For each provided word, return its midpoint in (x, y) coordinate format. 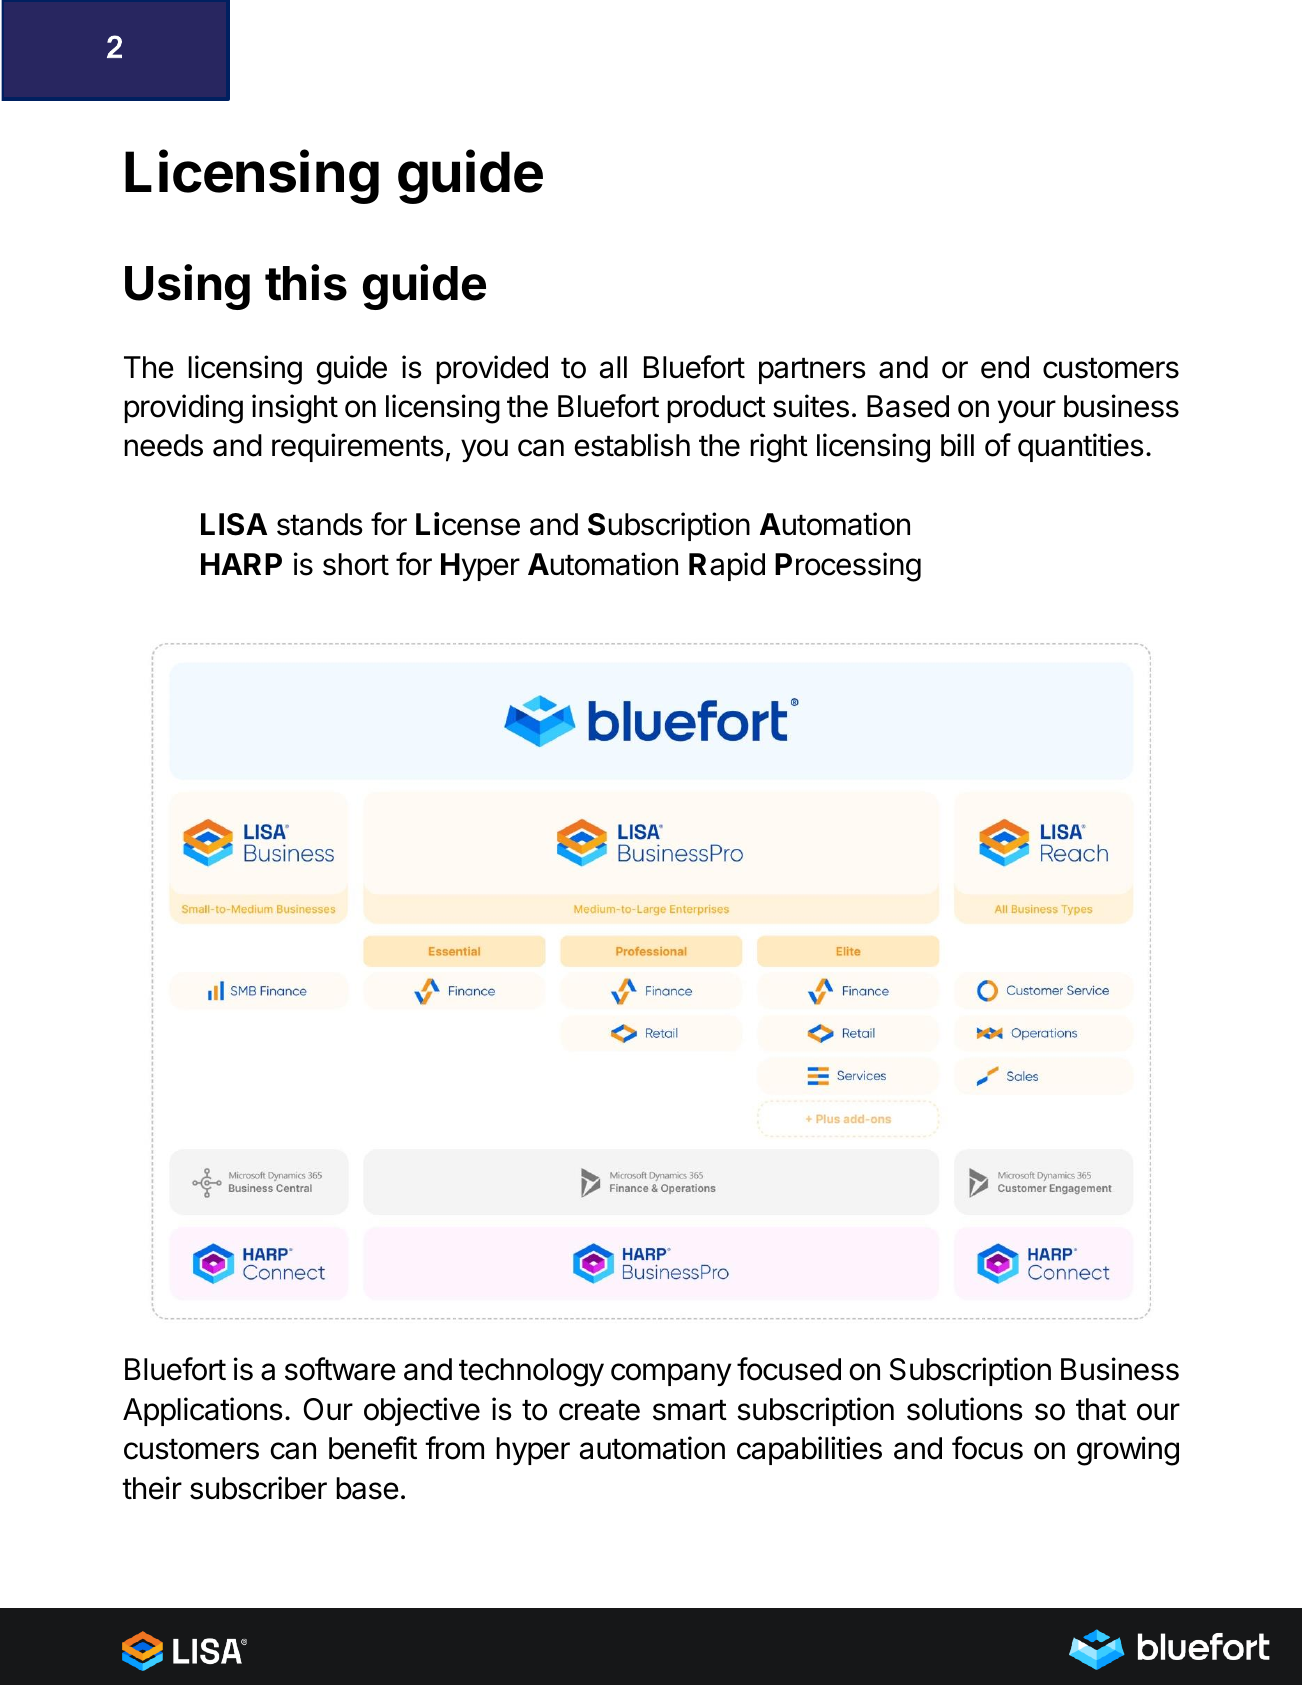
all (613, 367)
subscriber (258, 1488)
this (306, 282)
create (599, 1410)
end (1005, 367)
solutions (965, 1409)
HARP (241, 564)
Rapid (727, 566)
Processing (848, 567)
